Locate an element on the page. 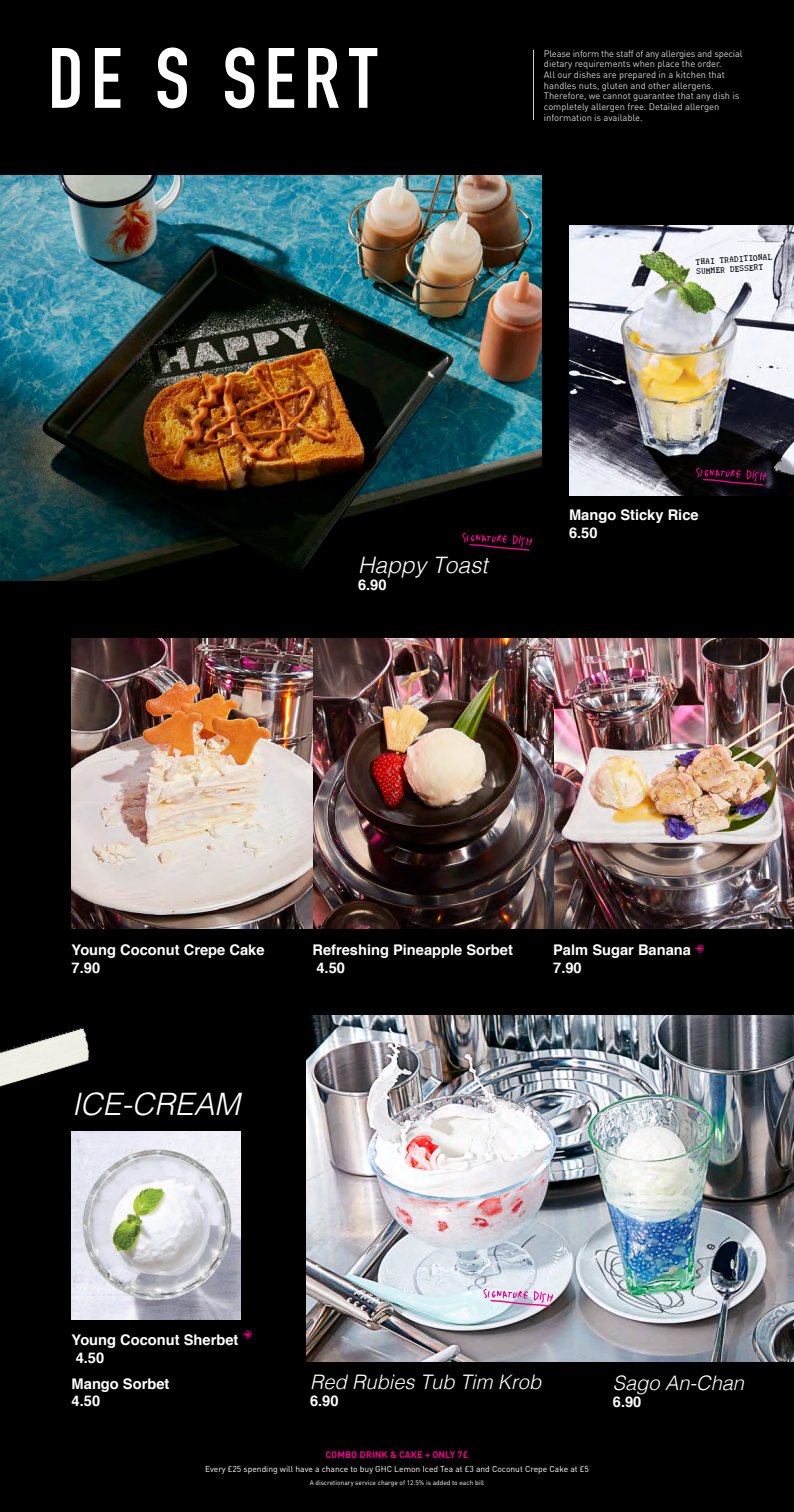 This page has height=1512, width=794. Happy is located at coordinates (393, 568).
